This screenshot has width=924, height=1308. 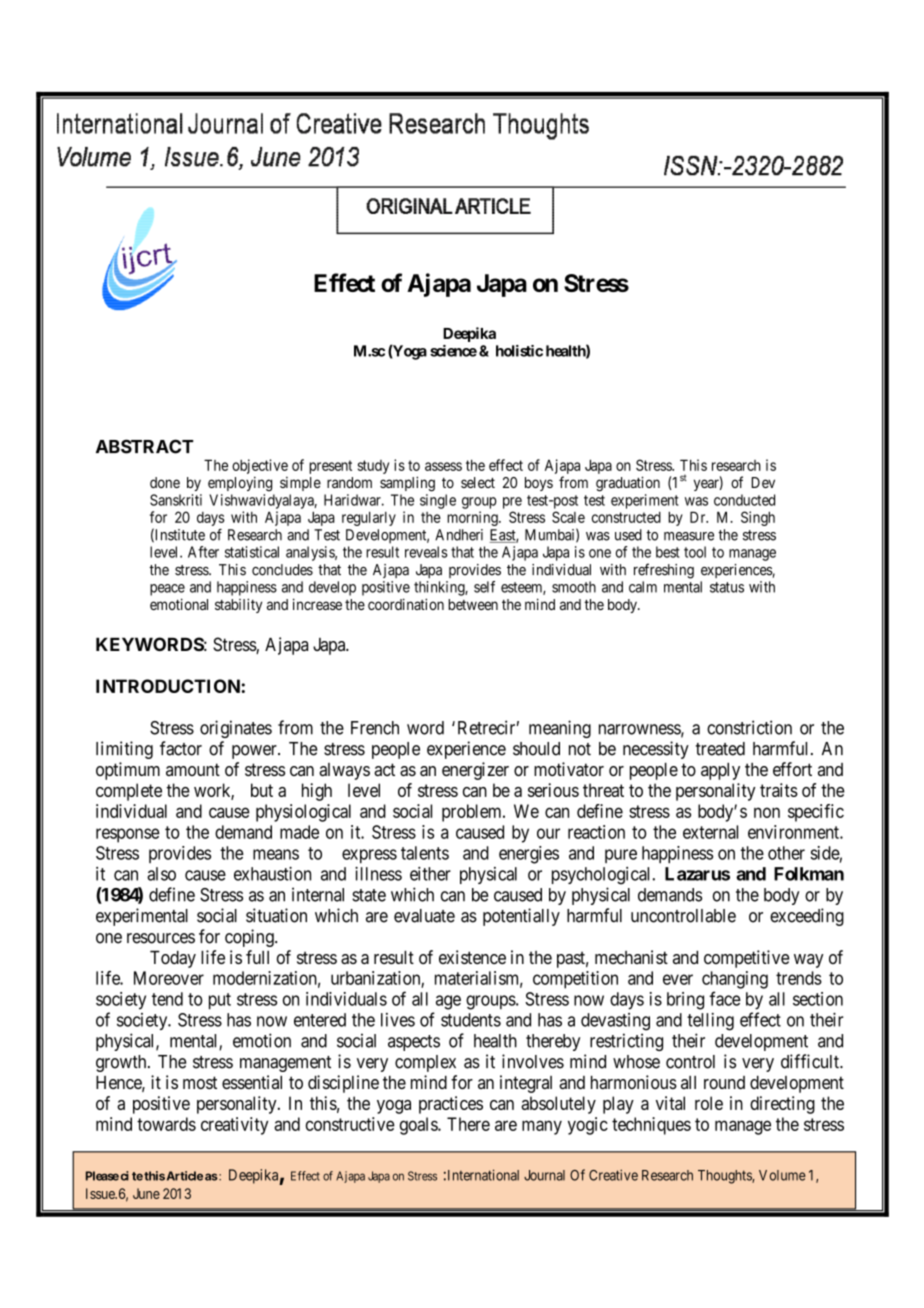 I want to click on amount, so click(x=193, y=769).
